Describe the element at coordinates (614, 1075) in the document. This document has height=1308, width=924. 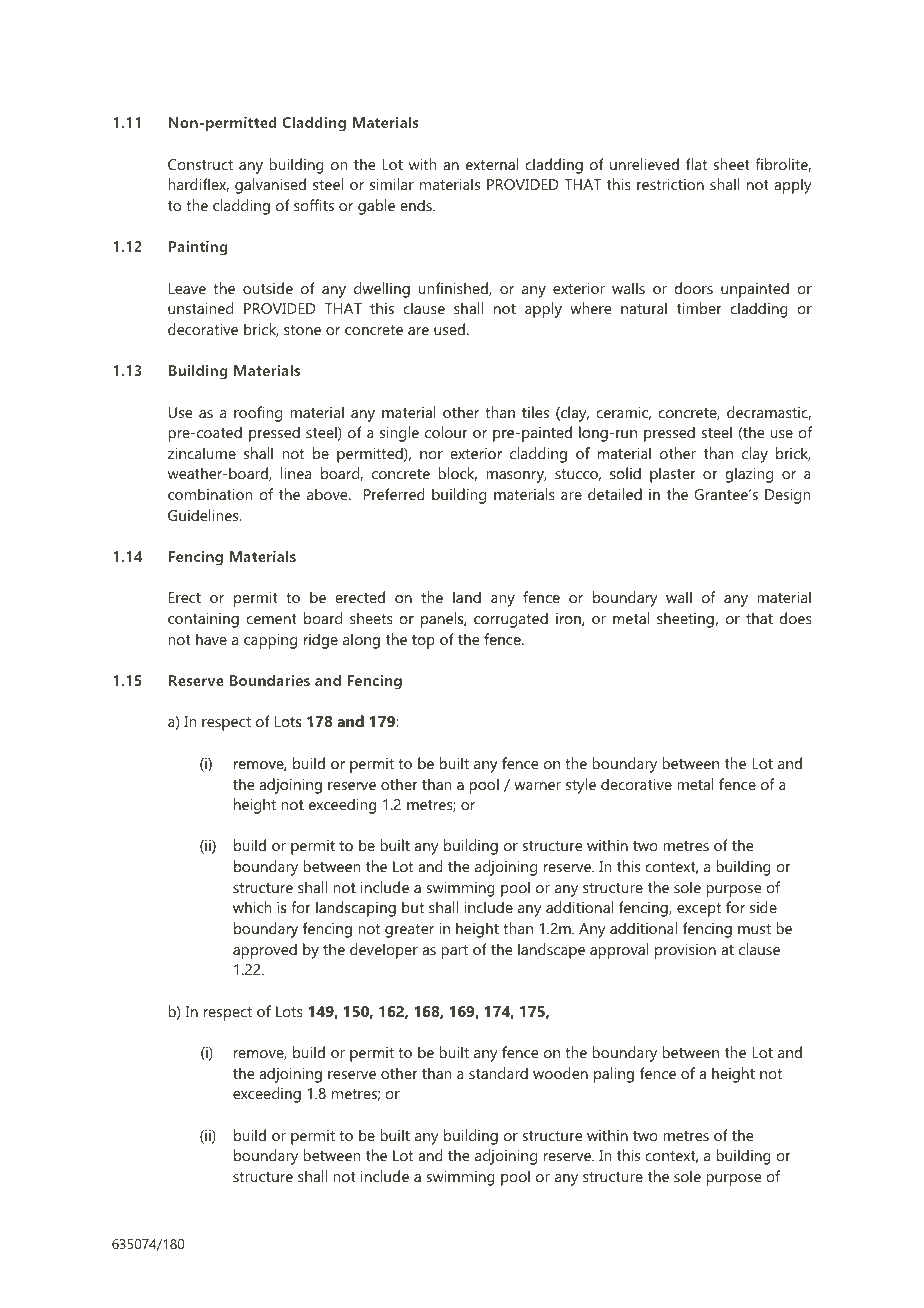
I see `paling` at that location.
